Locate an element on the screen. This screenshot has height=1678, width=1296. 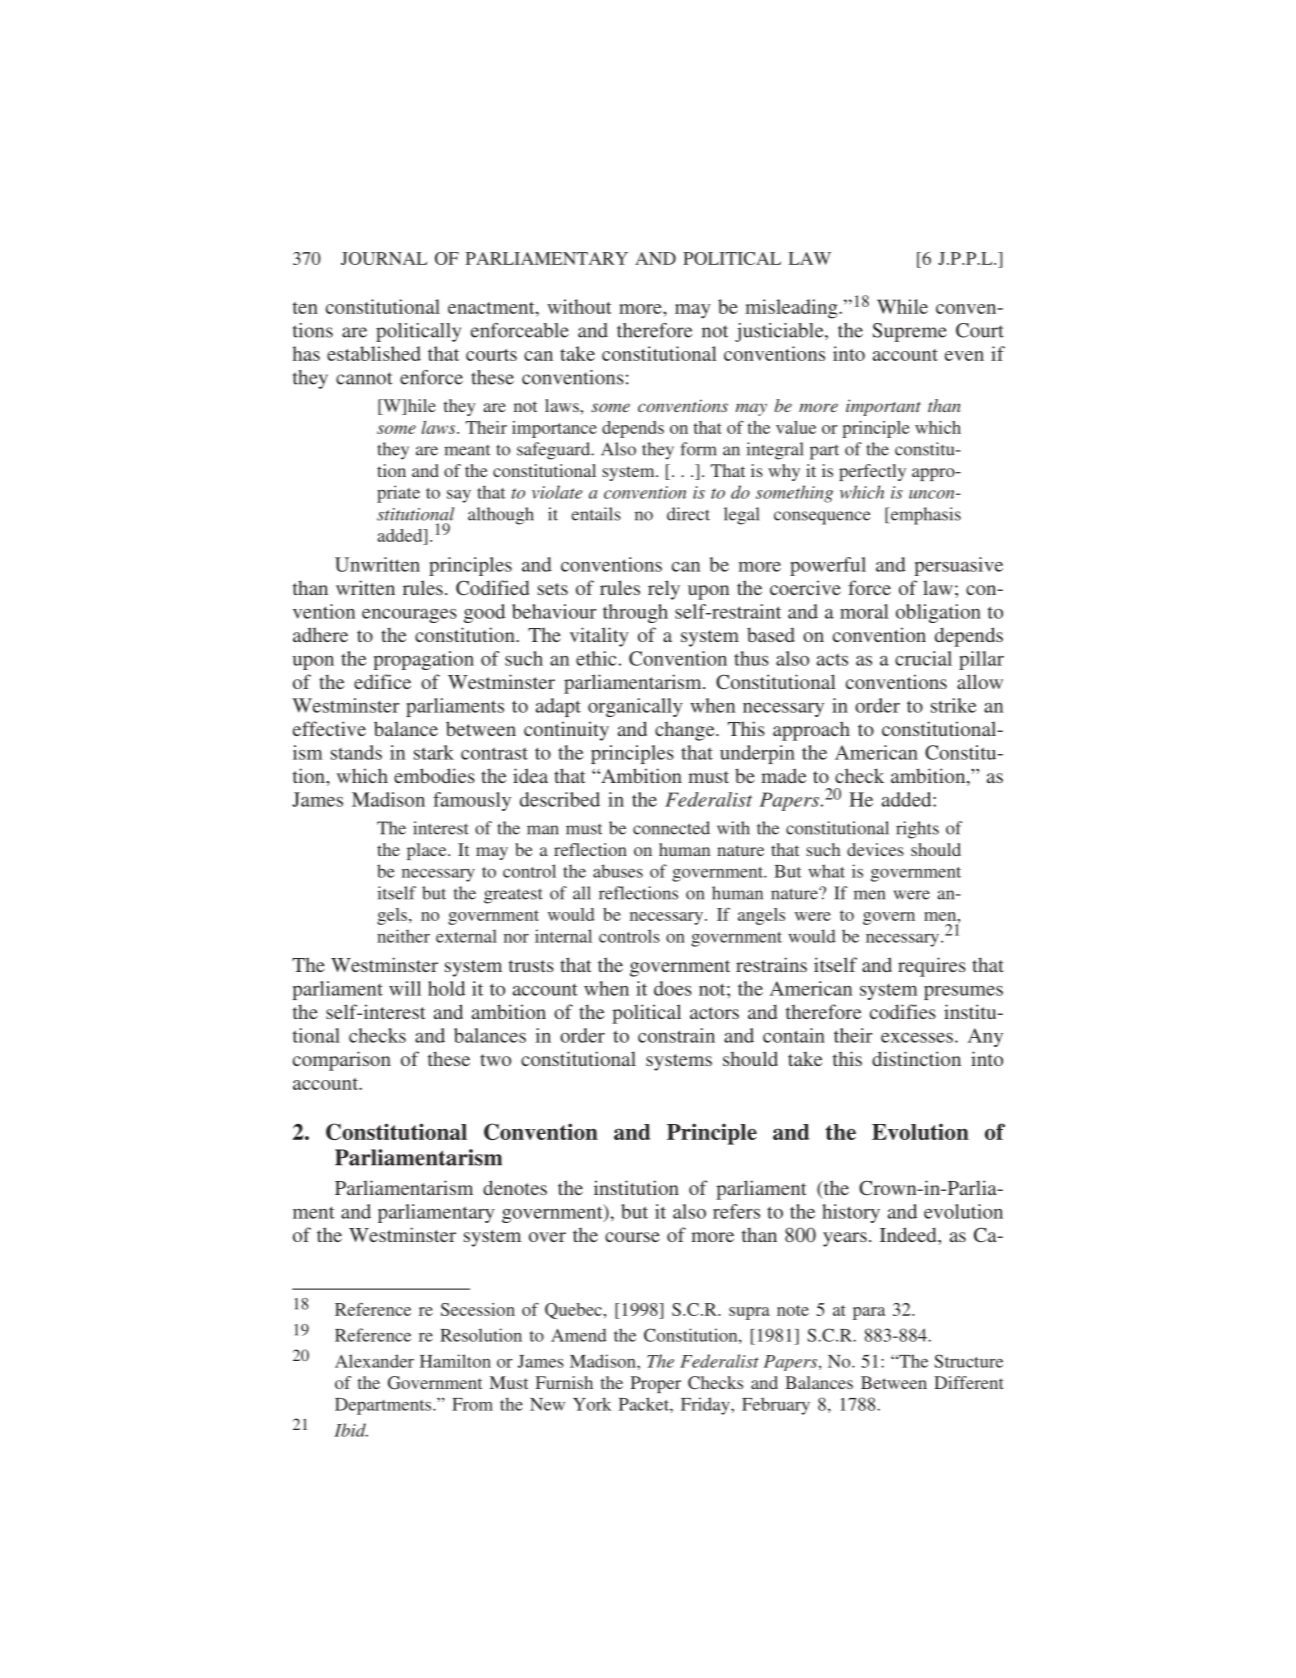
justiciable is located at coordinates (780, 332).
